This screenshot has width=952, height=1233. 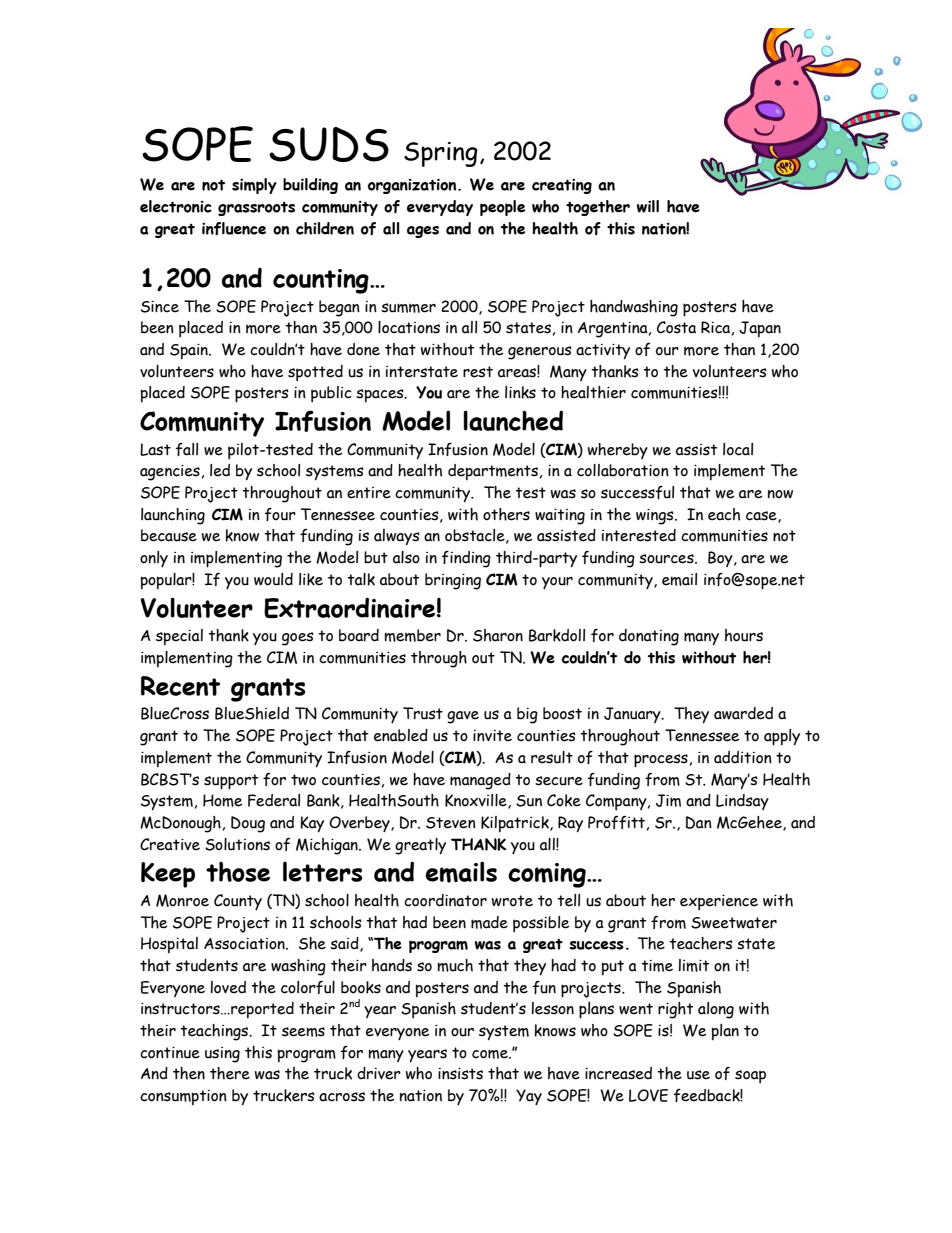 What do you see at coordinates (190, 352) in the screenshot?
I see `Spain` at bounding box center [190, 352].
